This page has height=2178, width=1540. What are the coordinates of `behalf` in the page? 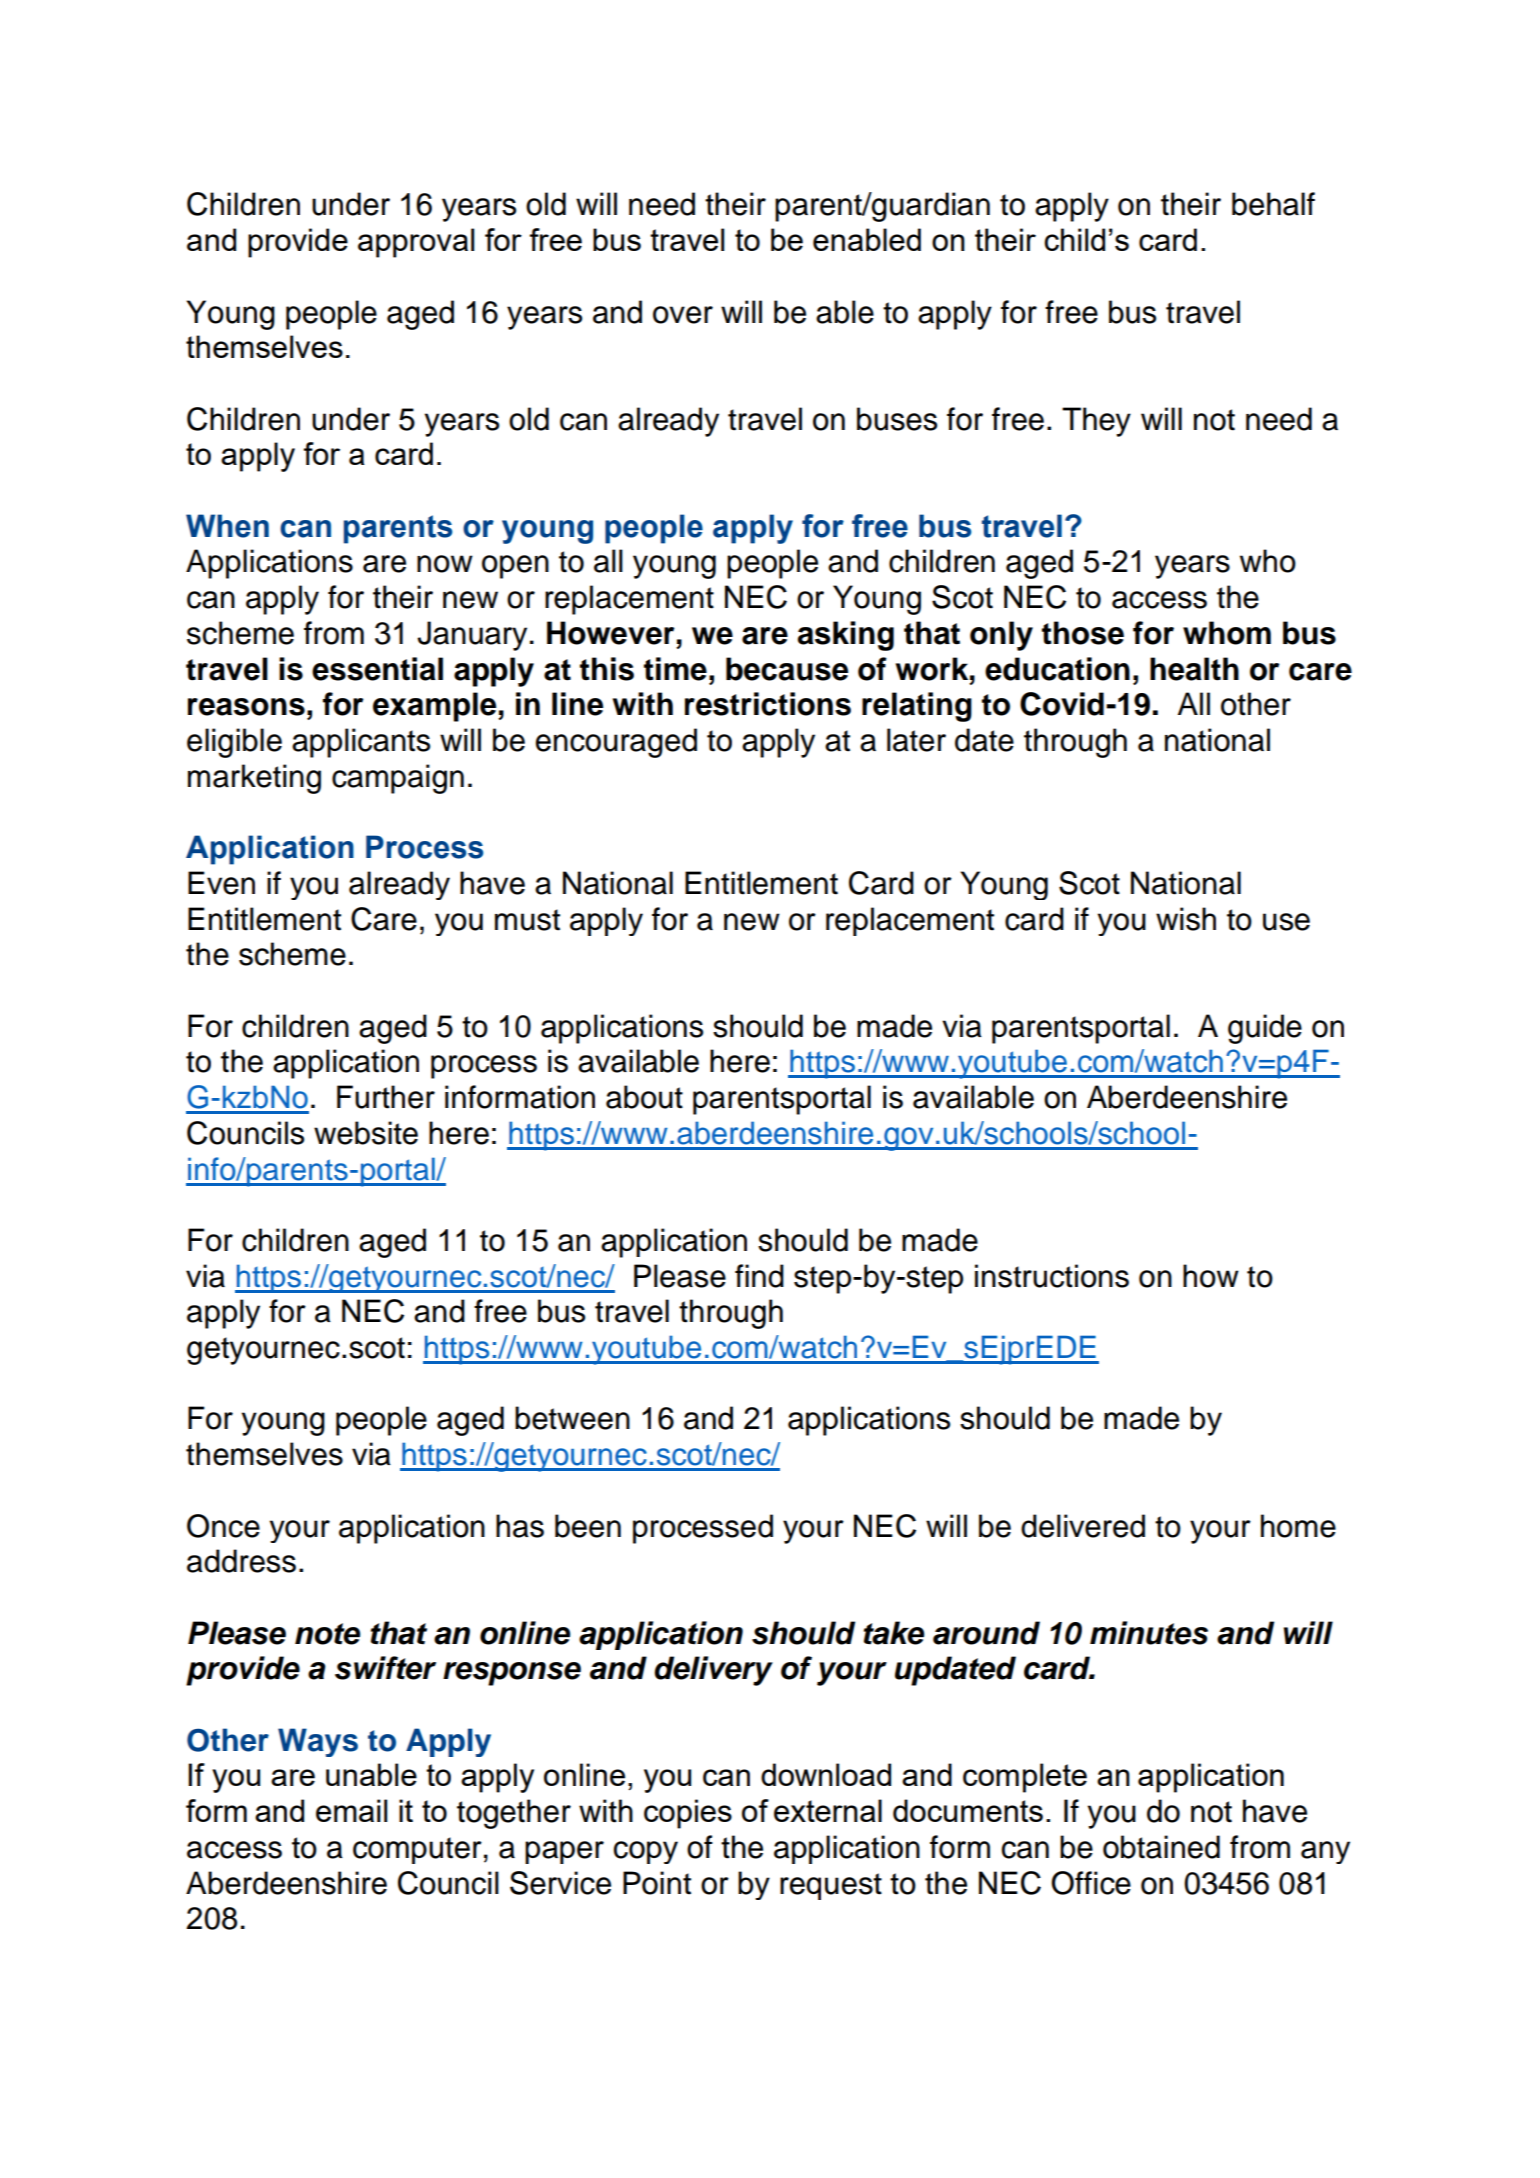 It's located at (1273, 204).
